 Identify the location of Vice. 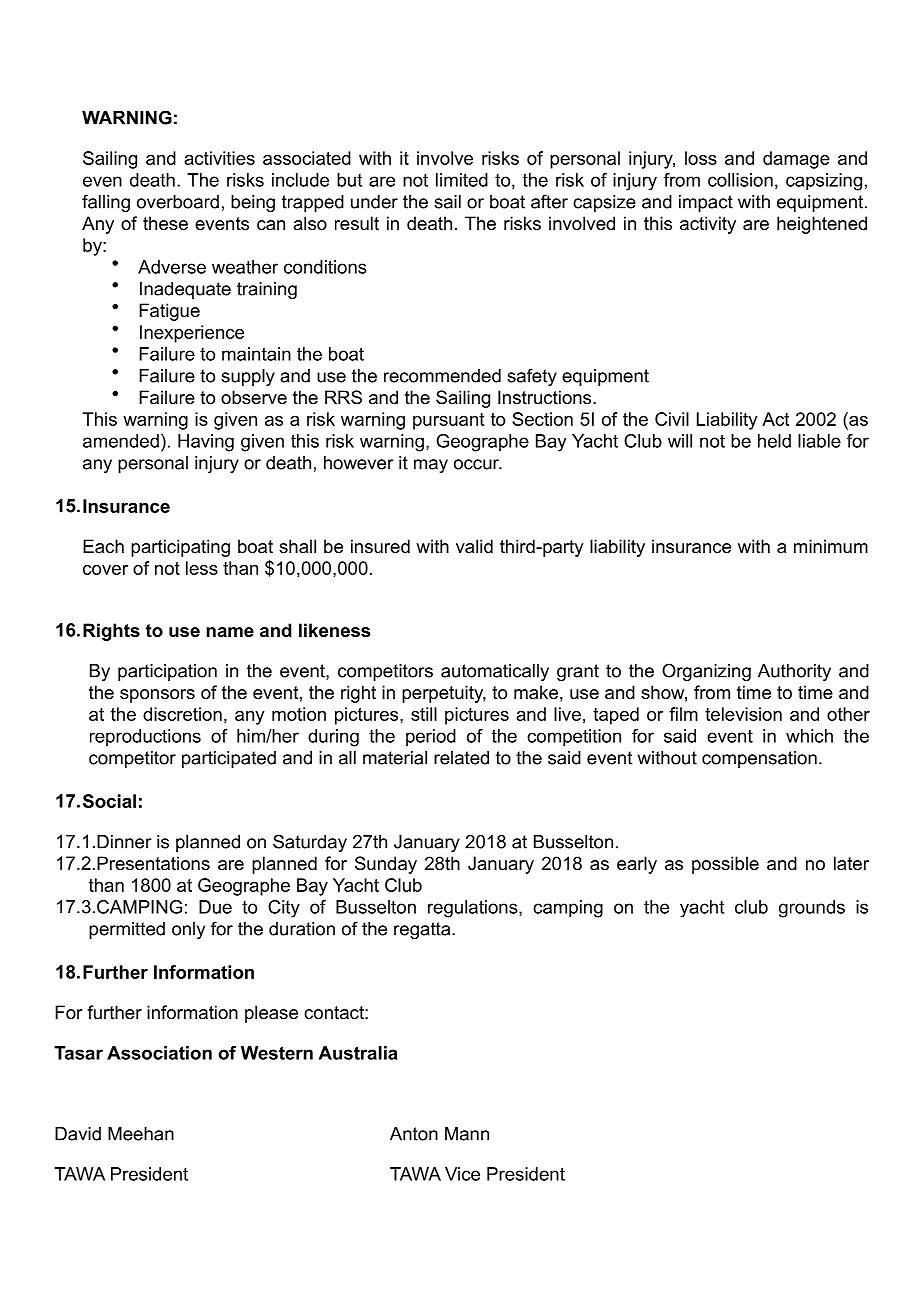
(462, 1174).
